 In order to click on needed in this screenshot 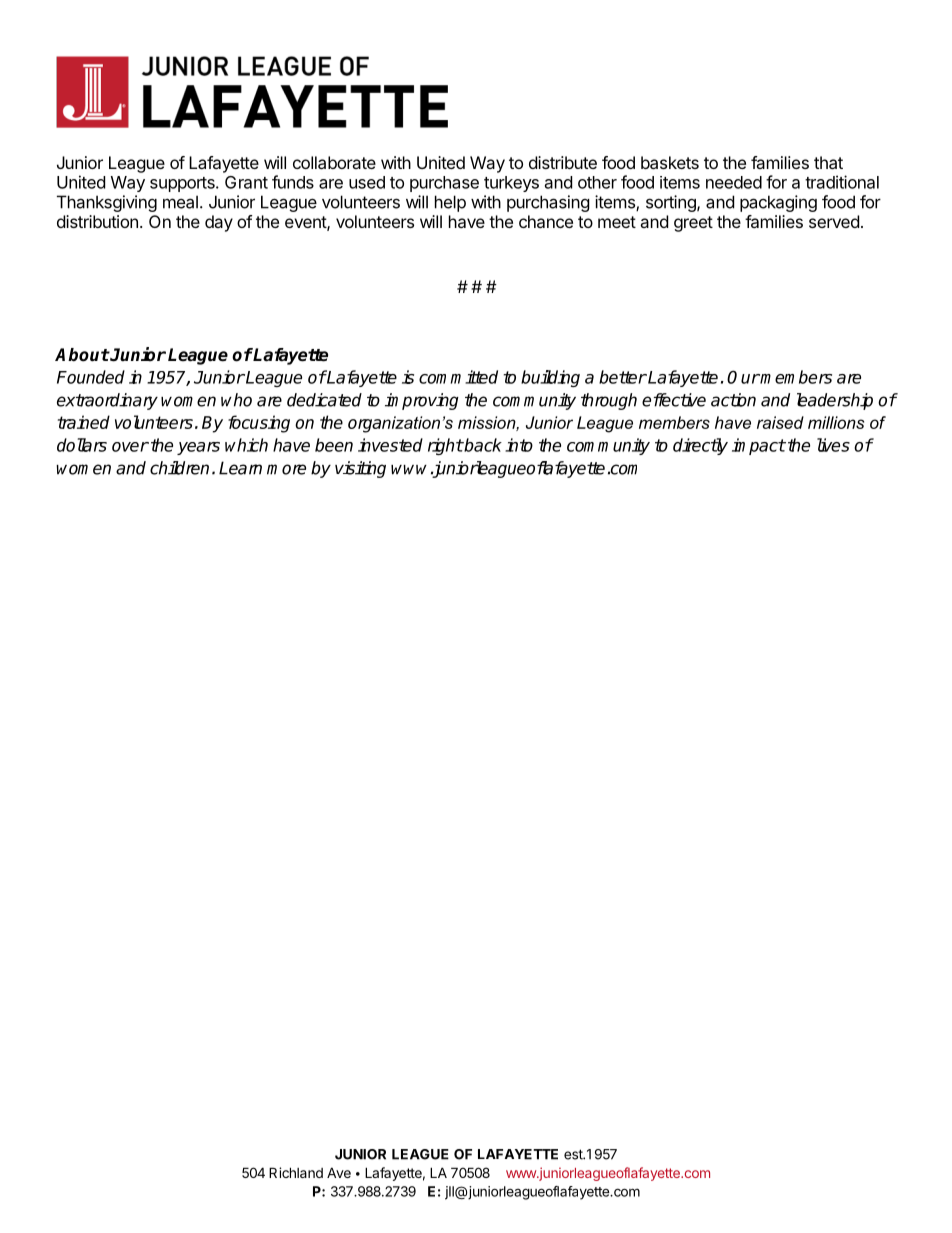, I will do `click(734, 182)`.
